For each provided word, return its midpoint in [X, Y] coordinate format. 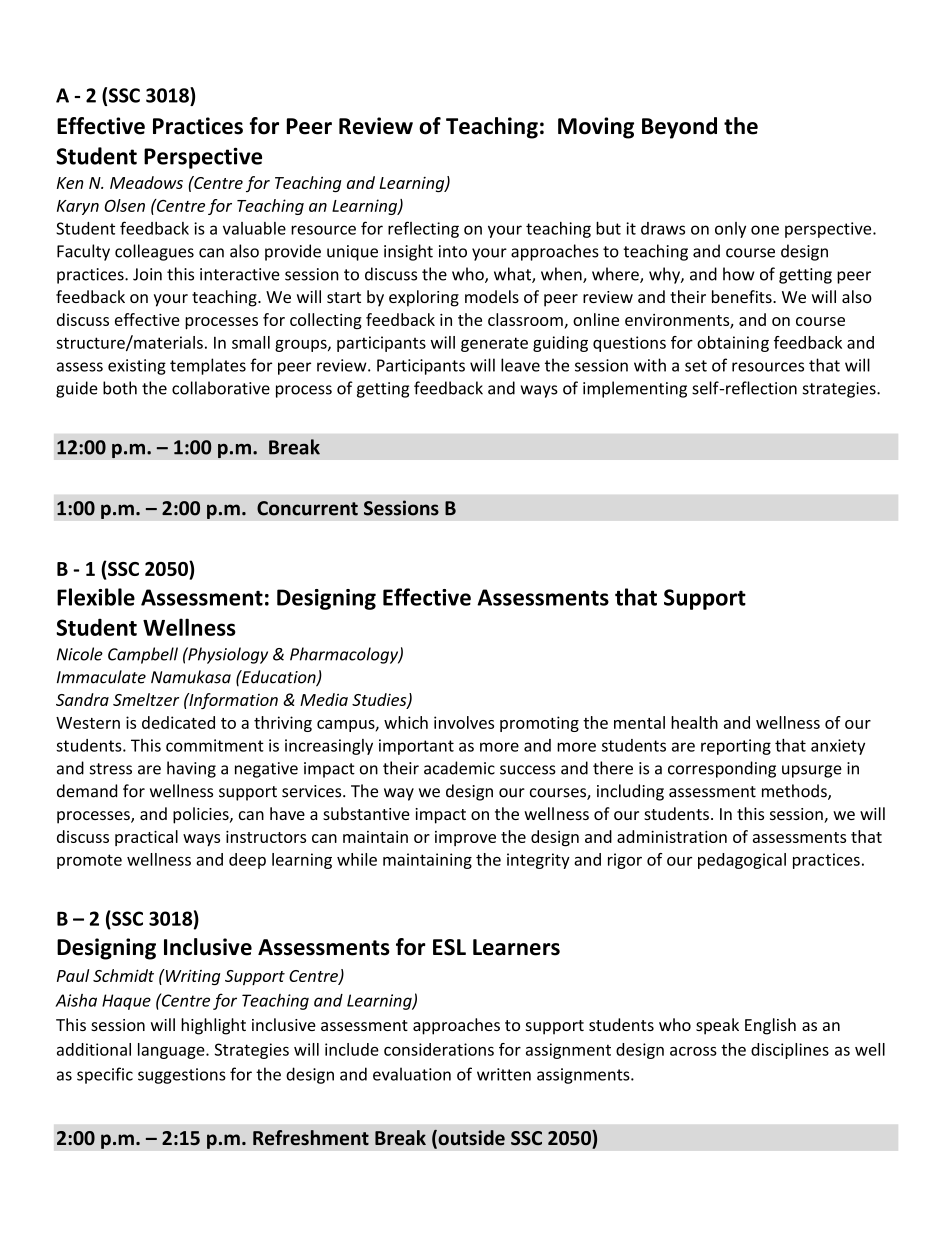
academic [459, 768]
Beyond [679, 128]
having [191, 769]
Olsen [124, 205]
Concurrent [307, 508]
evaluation [412, 1074]
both [120, 388]
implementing [635, 389]
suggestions [182, 1076]
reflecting [423, 229]
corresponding [722, 769]
